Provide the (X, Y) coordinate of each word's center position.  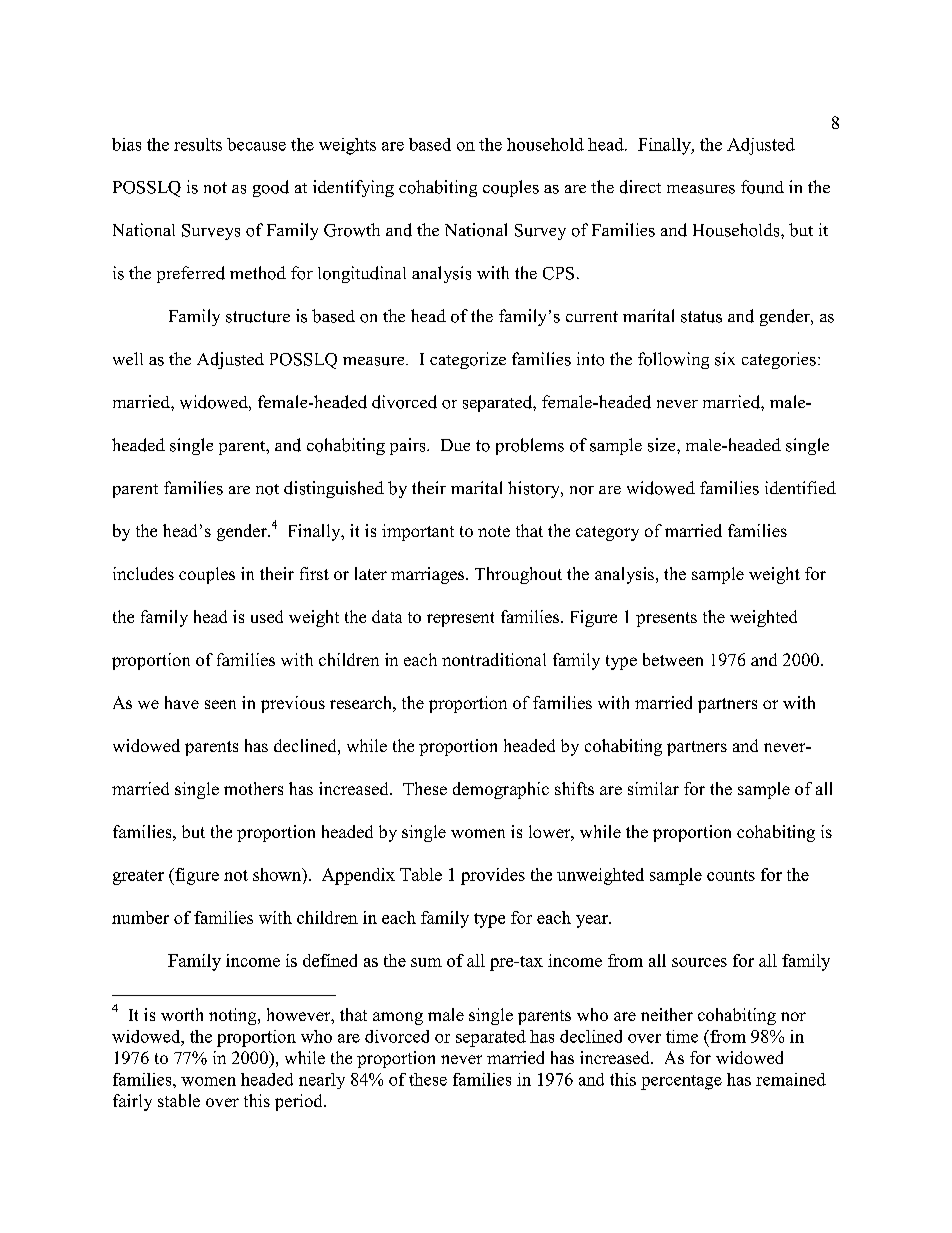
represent (460, 619)
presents (666, 619)
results (198, 144)
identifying (353, 188)
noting (234, 1016)
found (762, 187)
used (267, 616)
